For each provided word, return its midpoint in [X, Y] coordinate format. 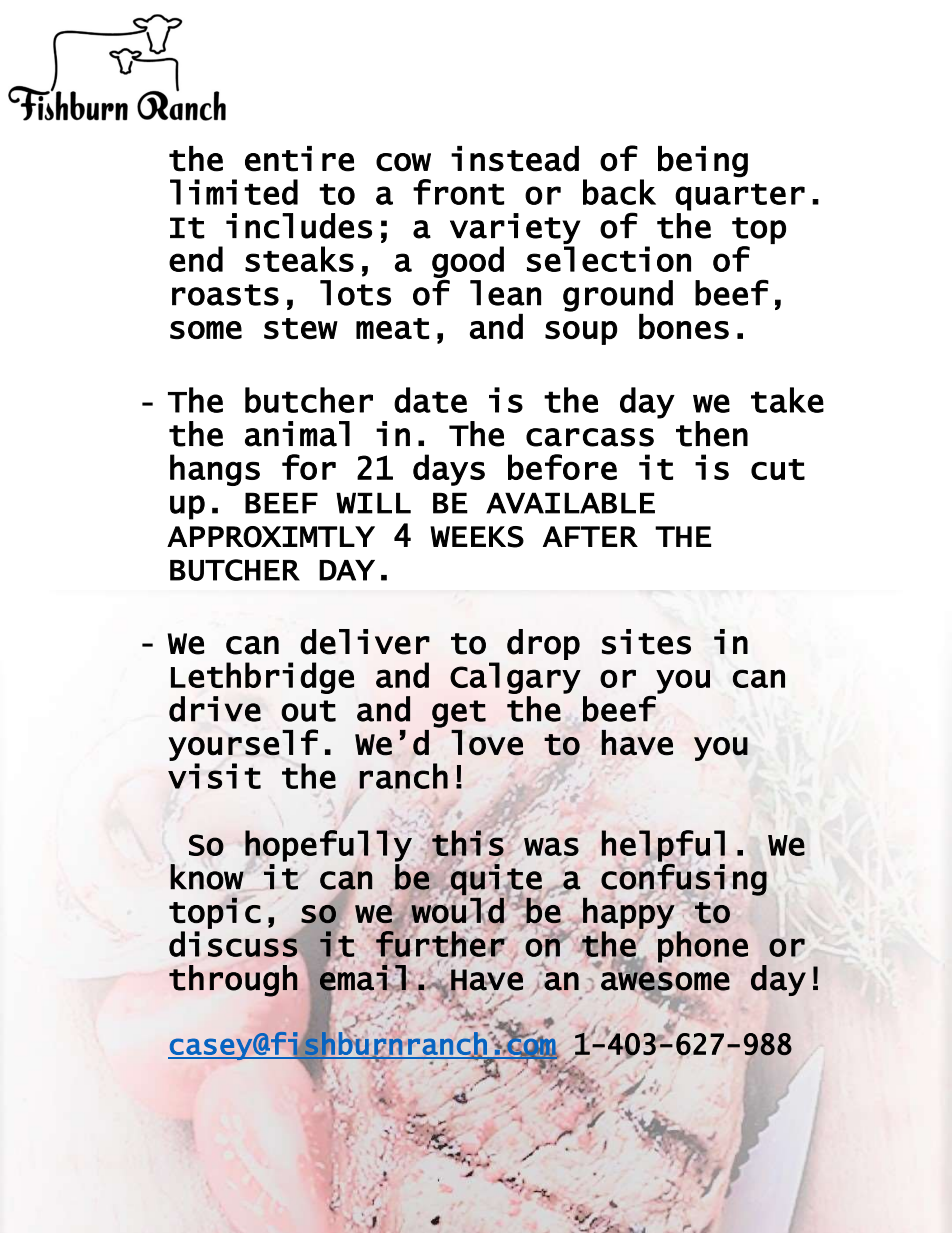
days [449, 470]
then [712, 434]
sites [646, 642]
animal [297, 434]
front [458, 192]
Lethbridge [262, 678]
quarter [740, 197]
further [441, 943]
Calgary [515, 678]
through [233, 981]
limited [234, 192]
